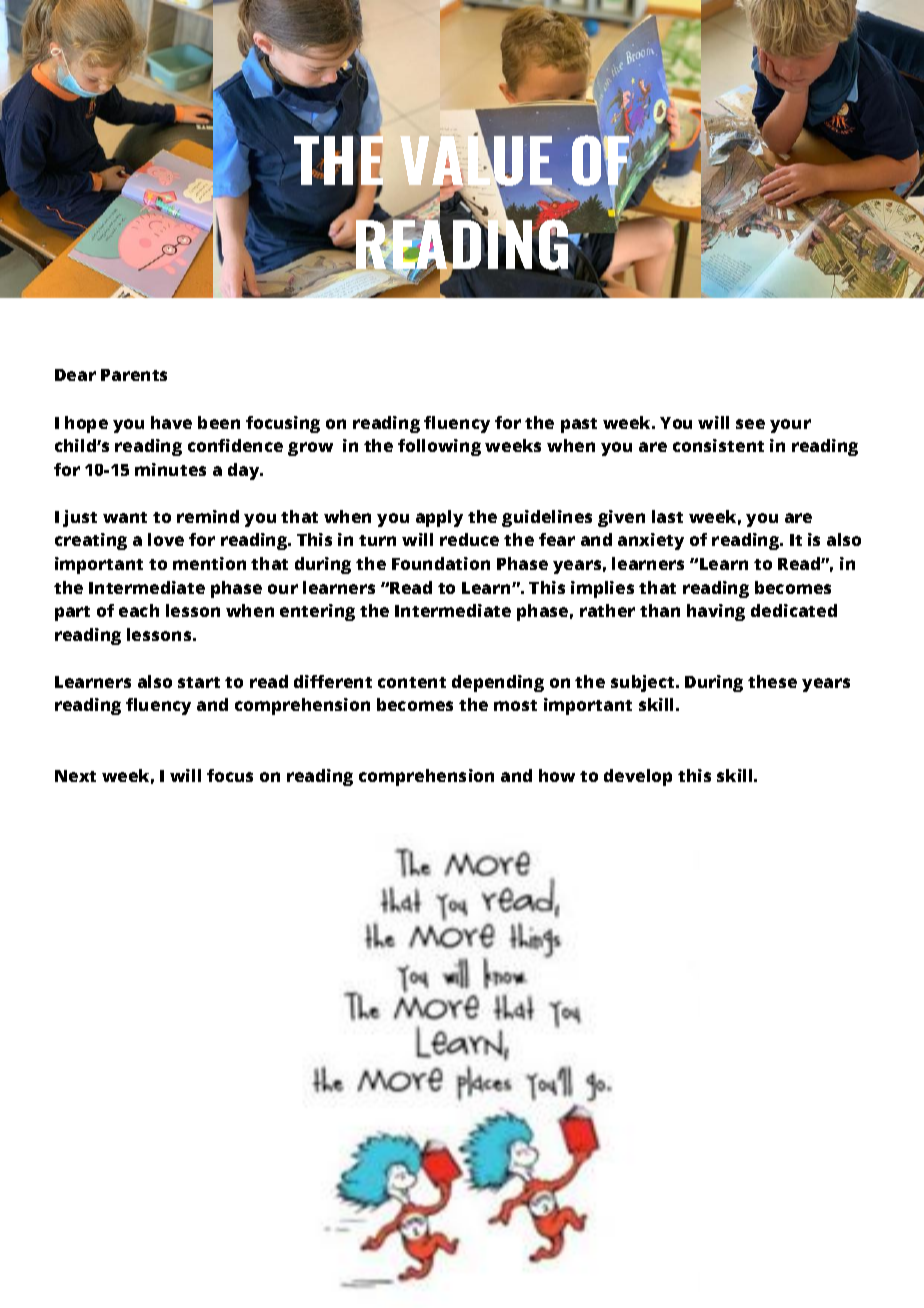  I want to click on Next, so click(75, 776).
